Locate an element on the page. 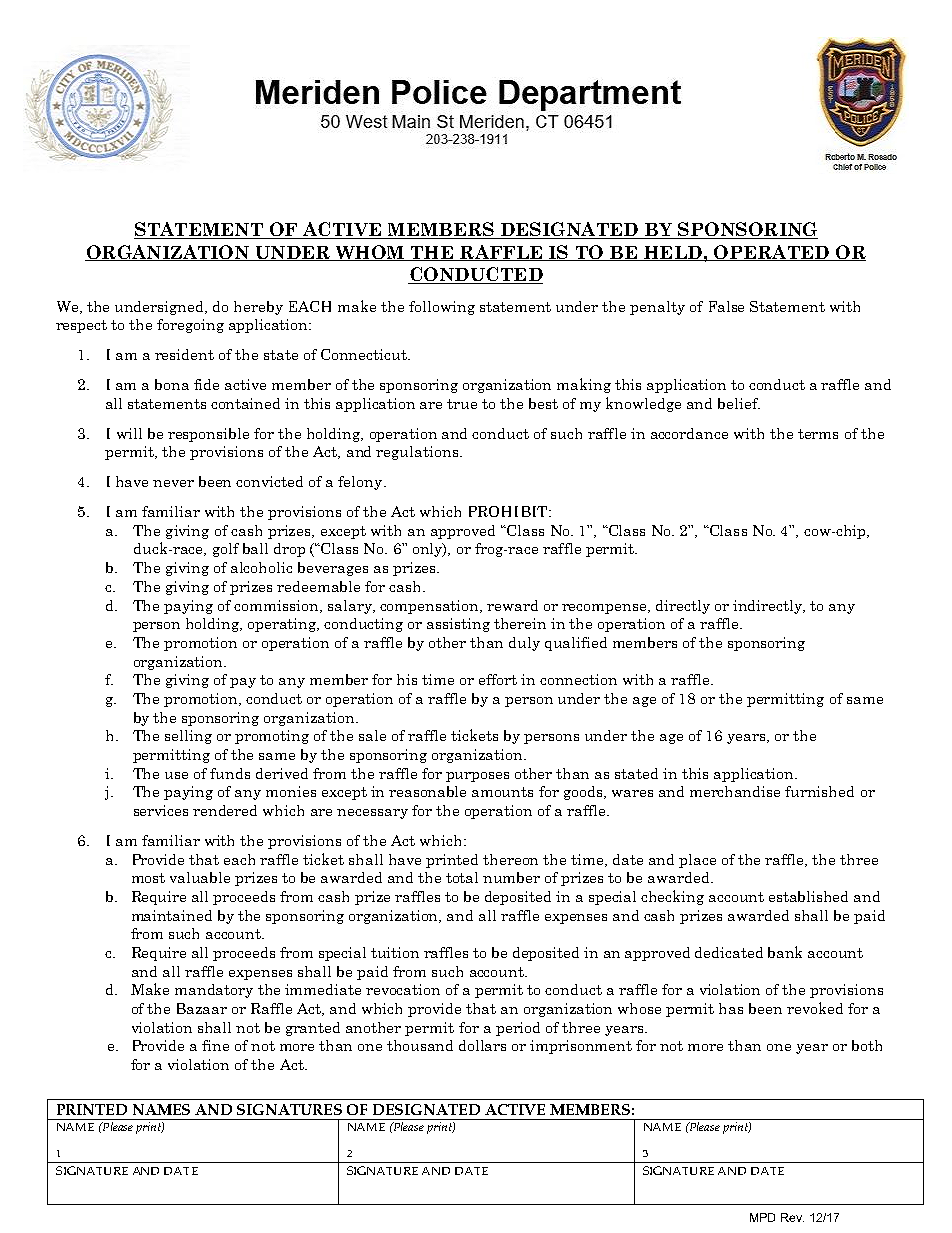  fine is located at coordinates (215, 1045).
